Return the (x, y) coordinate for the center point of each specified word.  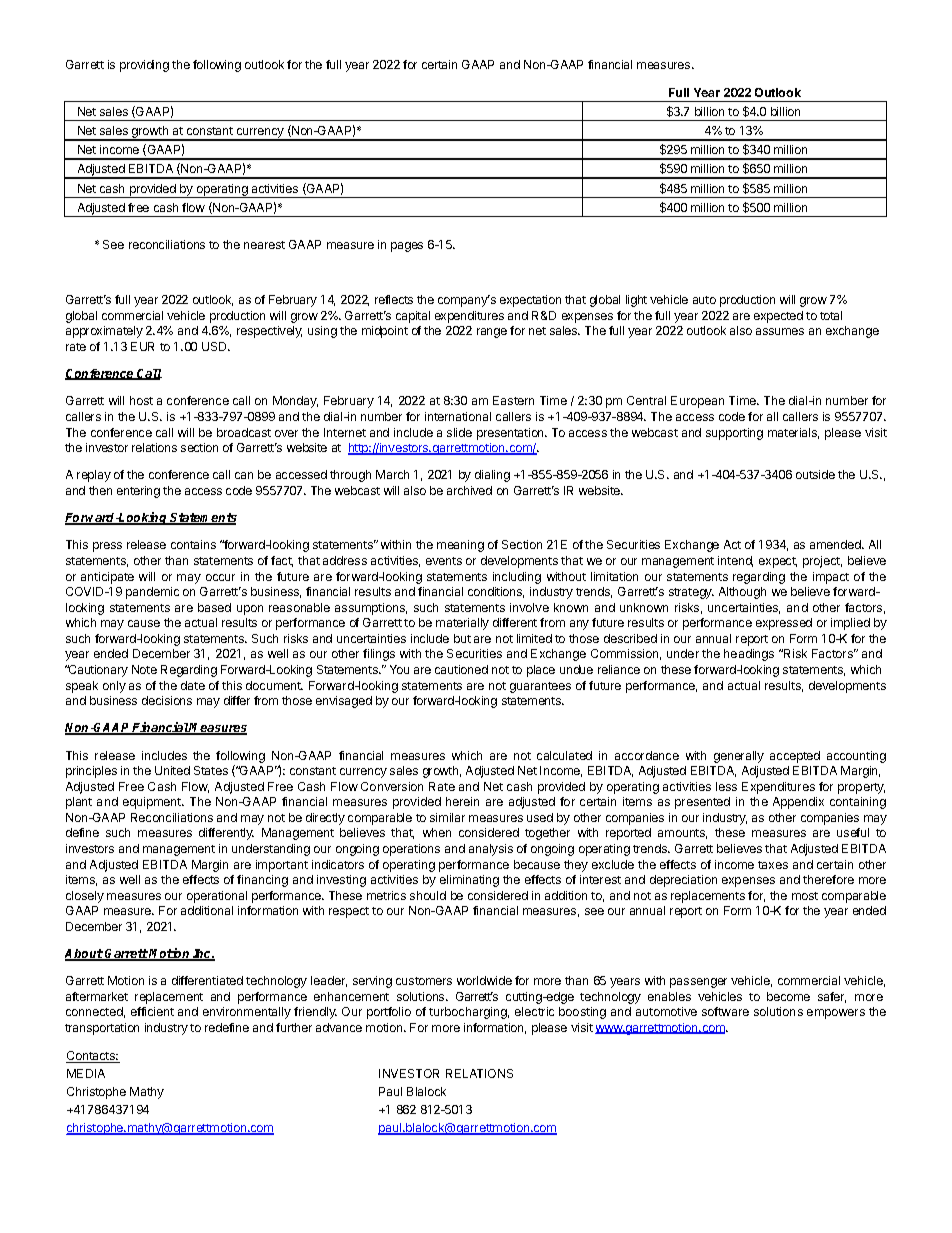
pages (407, 247)
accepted (795, 757)
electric (534, 1011)
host (141, 400)
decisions (167, 700)
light (636, 301)
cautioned (461, 669)
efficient (152, 1011)
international (458, 416)
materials (793, 433)
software (725, 1011)
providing (144, 66)
